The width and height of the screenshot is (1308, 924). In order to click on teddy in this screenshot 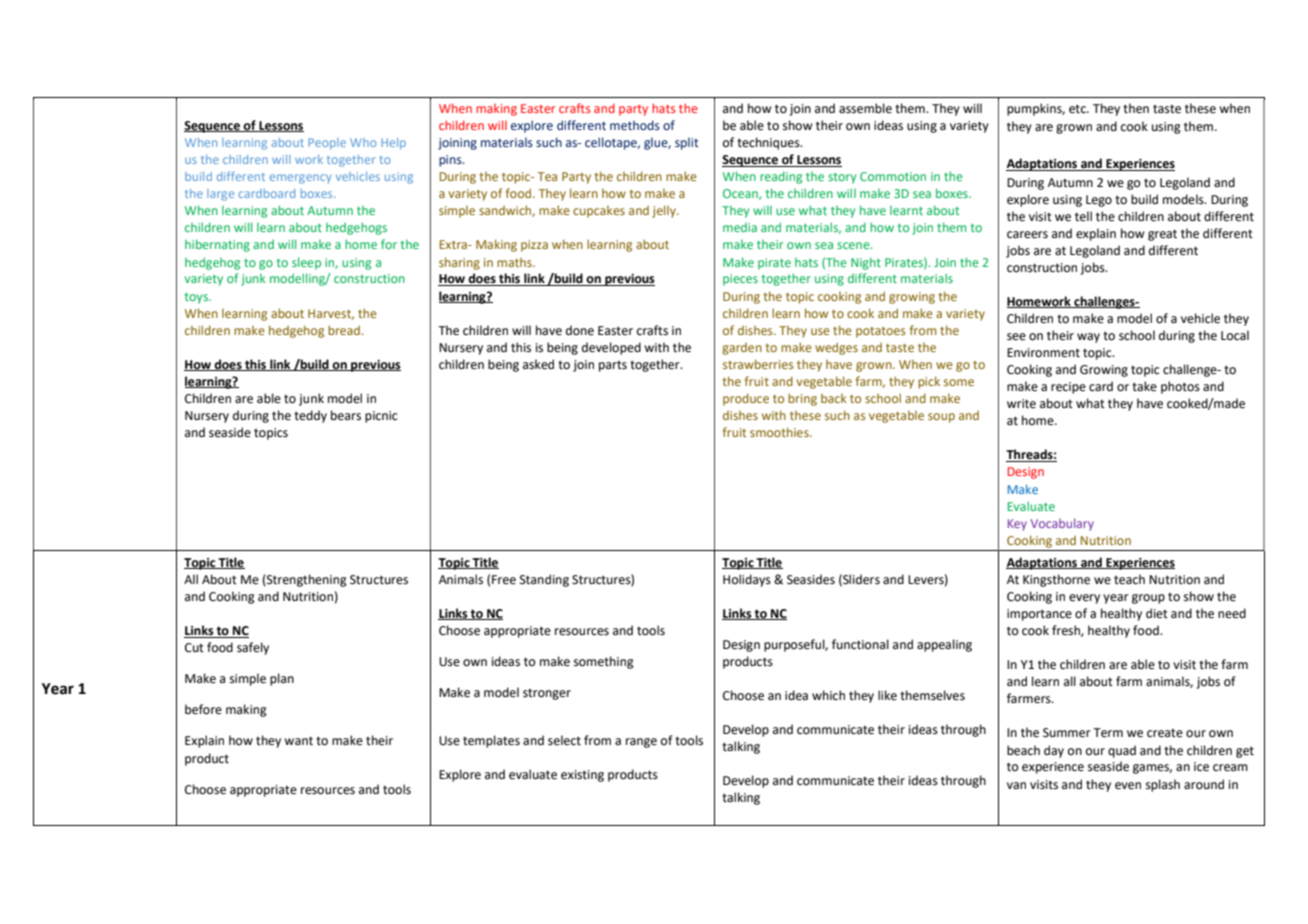, I will do `click(310, 416)`.
